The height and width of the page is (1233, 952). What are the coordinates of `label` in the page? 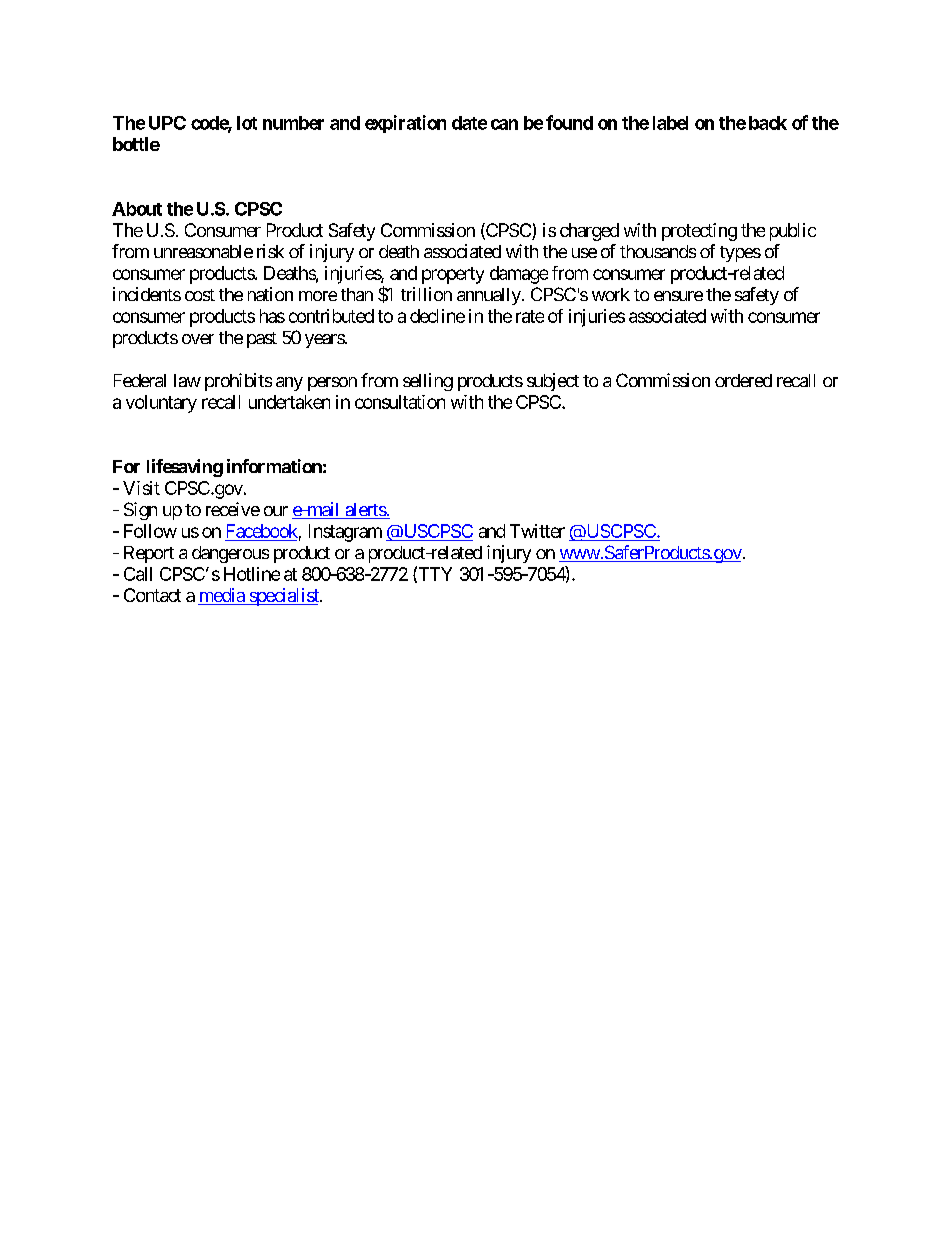 It's located at (670, 123).
